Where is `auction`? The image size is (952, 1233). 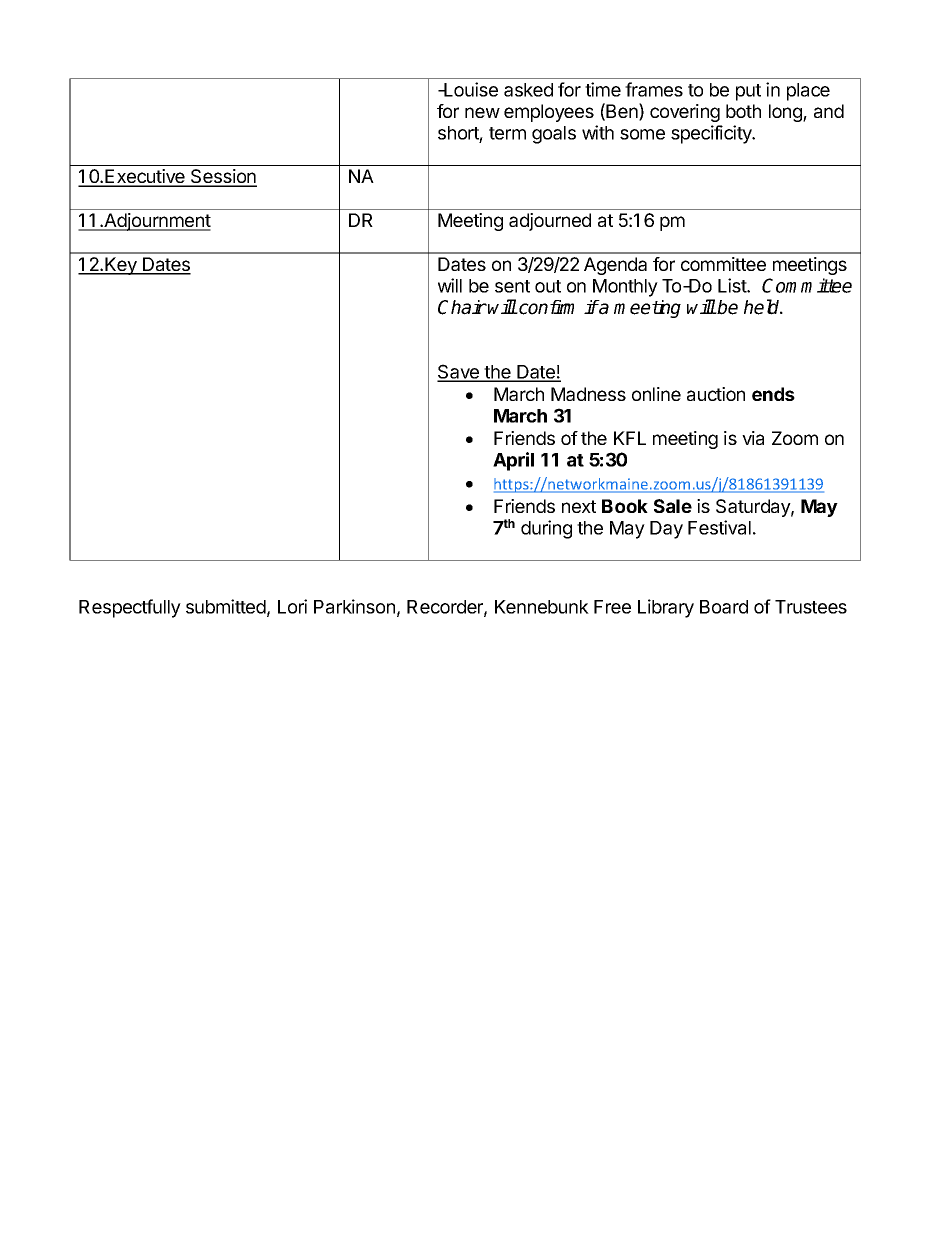
auction is located at coordinates (716, 394).
